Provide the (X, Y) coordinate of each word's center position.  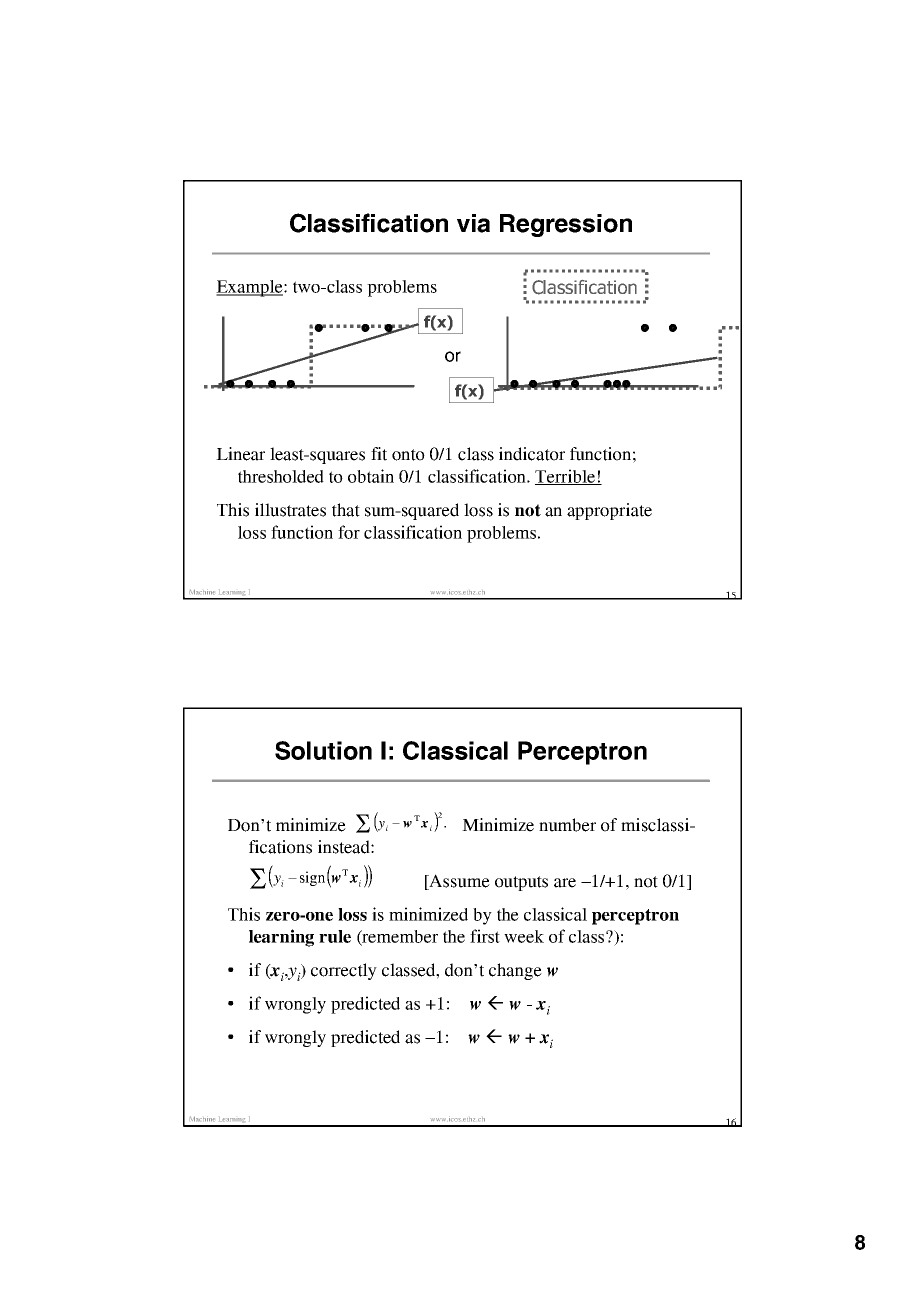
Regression (566, 225)
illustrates (290, 510)
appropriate (609, 511)
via (473, 223)
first (485, 936)
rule (335, 936)
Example (250, 288)
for (349, 532)
